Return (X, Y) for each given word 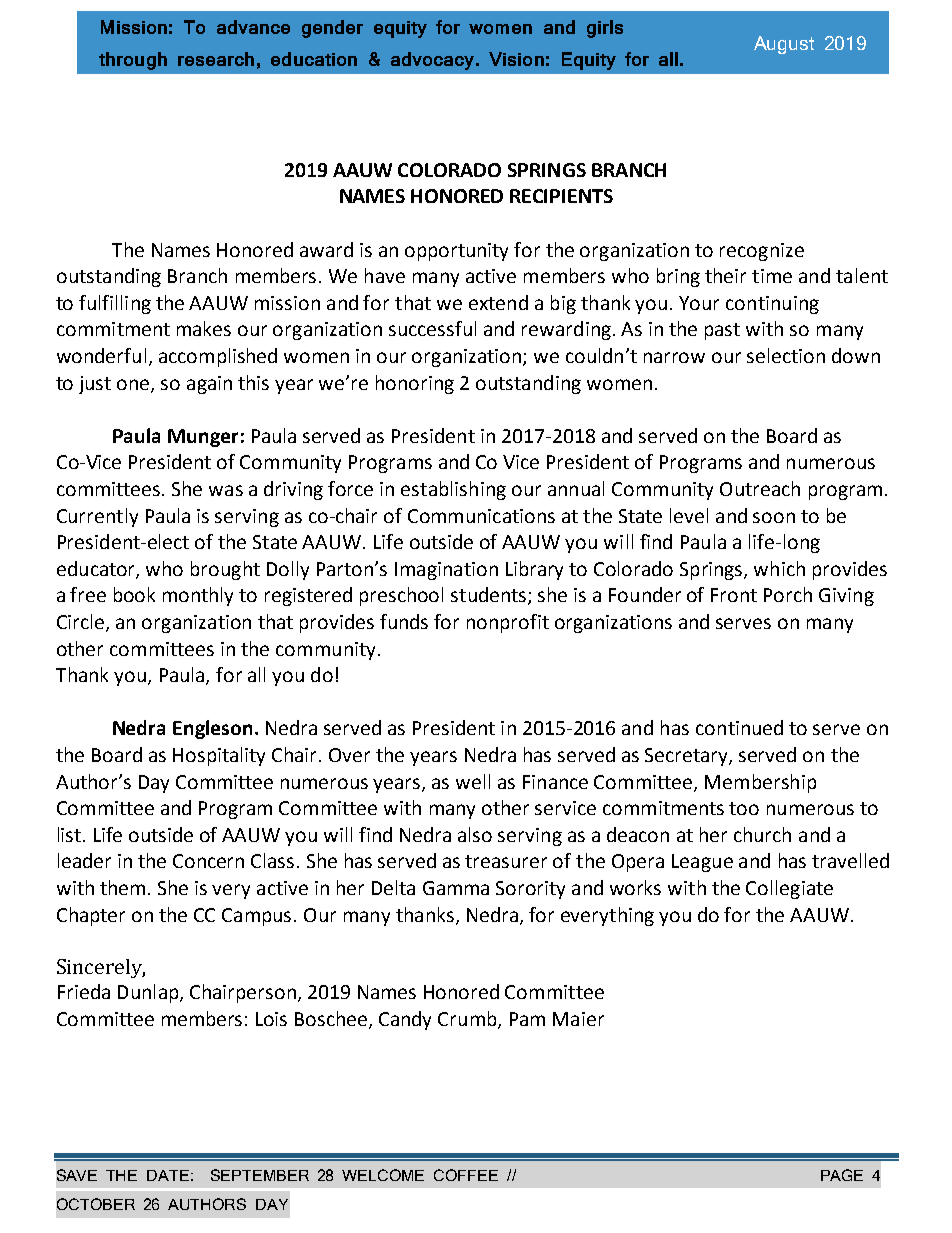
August (784, 45)
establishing (453, 490)
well (473, 781)
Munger (203, 438)
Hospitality (219, 756)
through (133, 61)
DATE (168, 1175)
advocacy (434, 61)
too (744, 808)
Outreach (760, 488)
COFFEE (466, 1175)
